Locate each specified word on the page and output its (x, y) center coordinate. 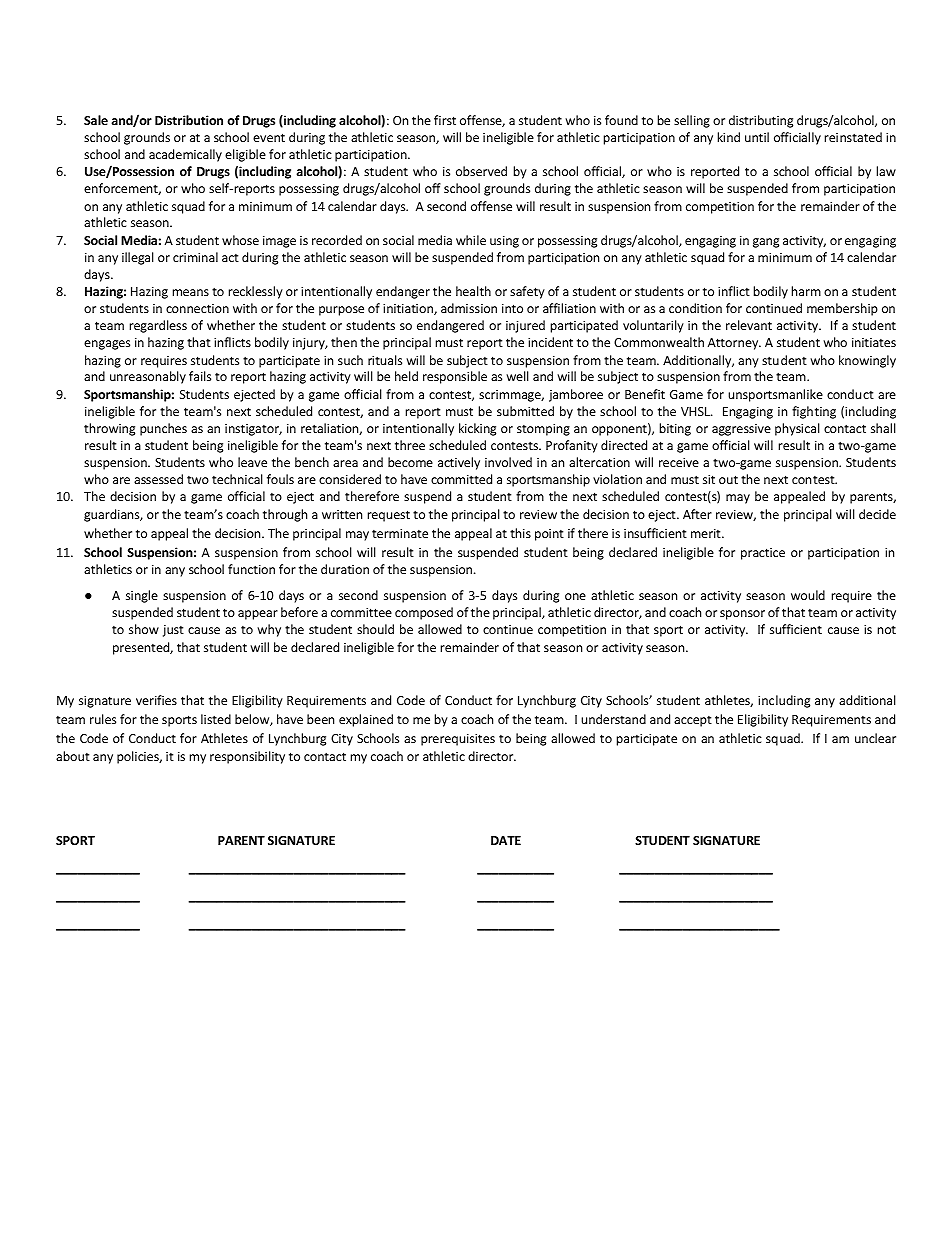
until (757, 137)
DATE (506, 840)
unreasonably (148, 377)
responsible (455, 377)
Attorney (734, 344)
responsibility (247, 757)
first (445, 120)
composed (424, 613)
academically (185, 155)
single (142, 596)
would (808, 595)
